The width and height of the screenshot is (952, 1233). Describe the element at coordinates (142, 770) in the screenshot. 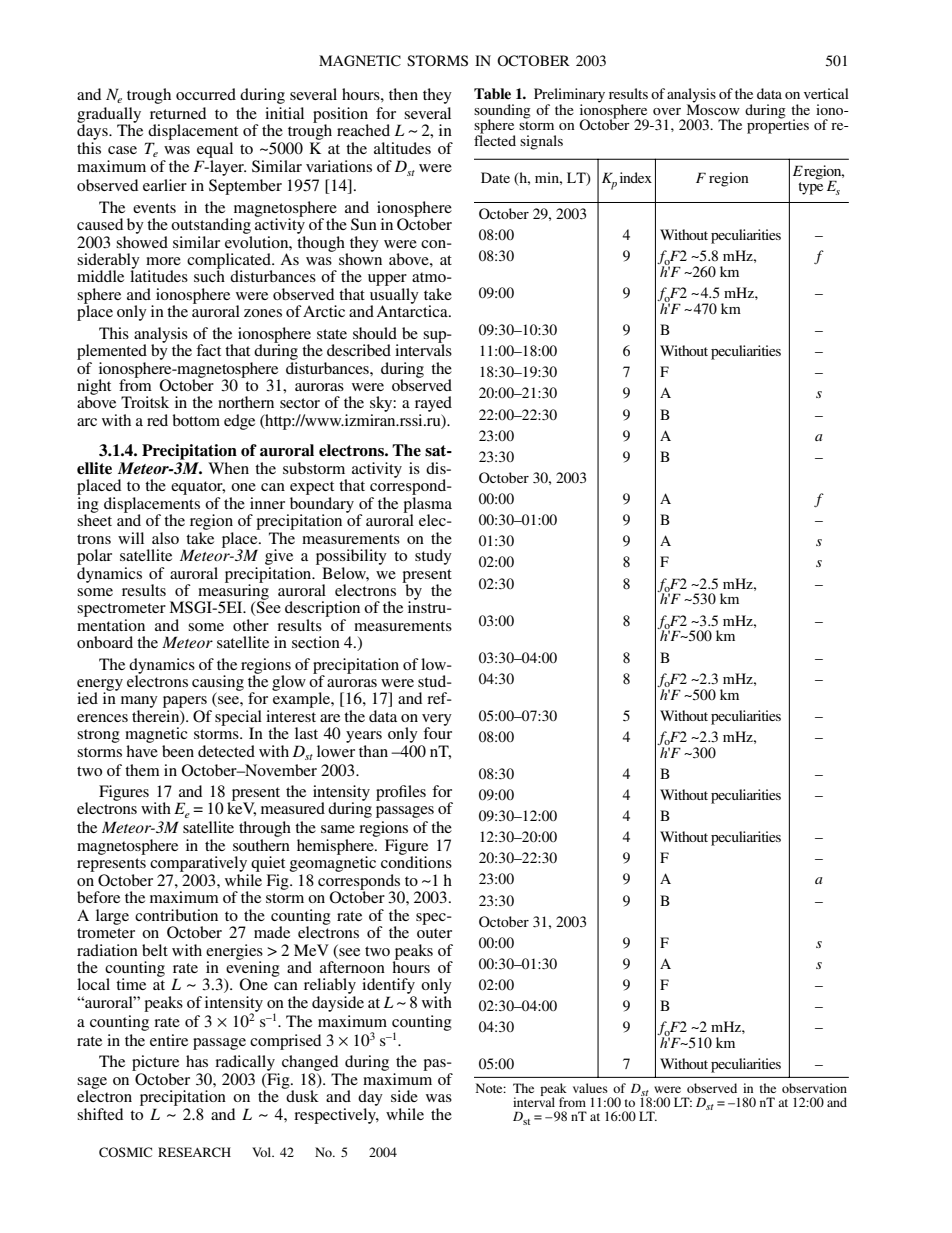

I see `them` at that location.
